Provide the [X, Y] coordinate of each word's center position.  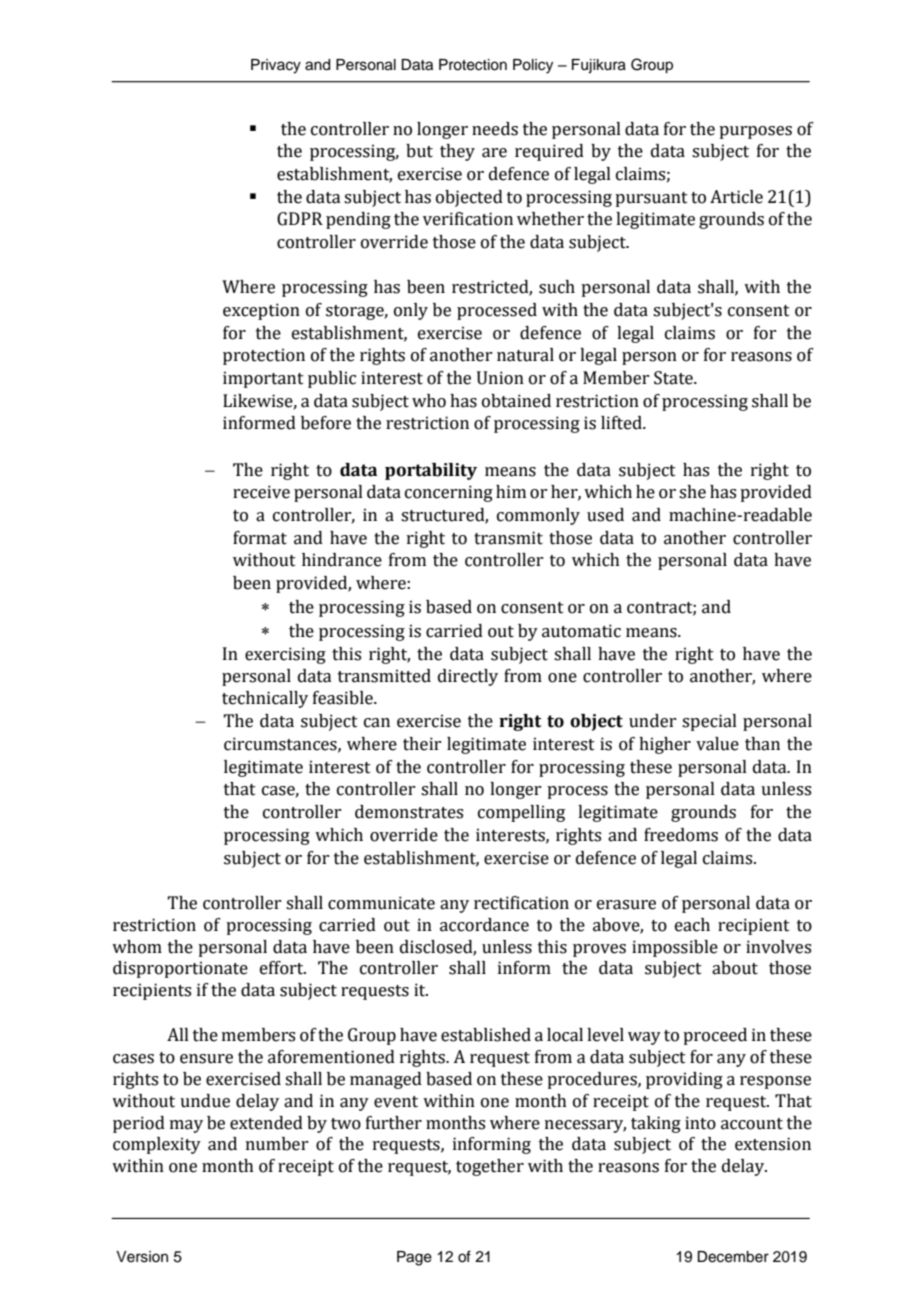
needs [495, 129]
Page [414, 1258]
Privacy [276, 66]
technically [265, 699]
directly [468, 677]
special [709, 722]
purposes [755, 132]
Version [142, 1257]
